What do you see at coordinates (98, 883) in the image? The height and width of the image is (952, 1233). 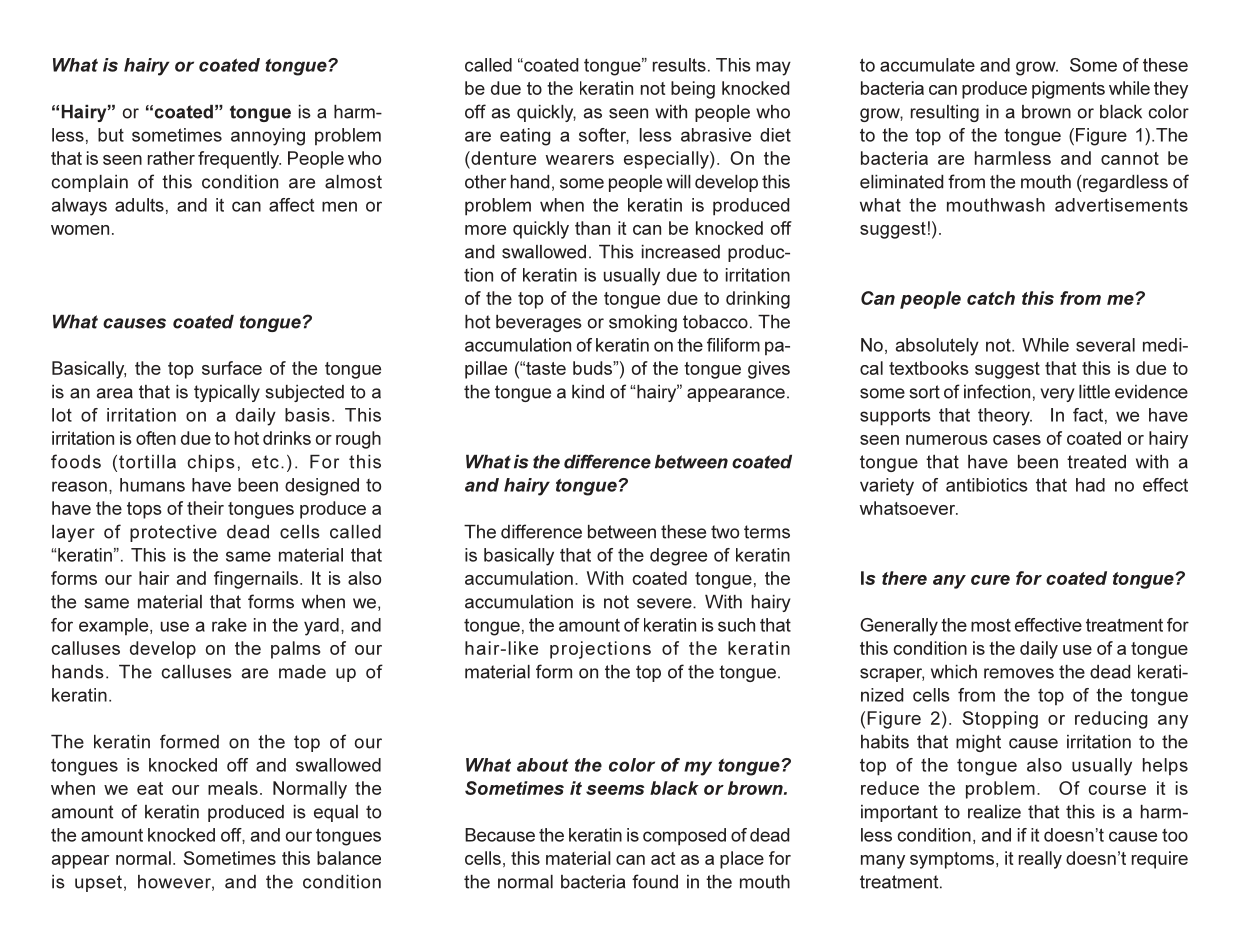 I see `upset` at bounding box center [98, 883].
